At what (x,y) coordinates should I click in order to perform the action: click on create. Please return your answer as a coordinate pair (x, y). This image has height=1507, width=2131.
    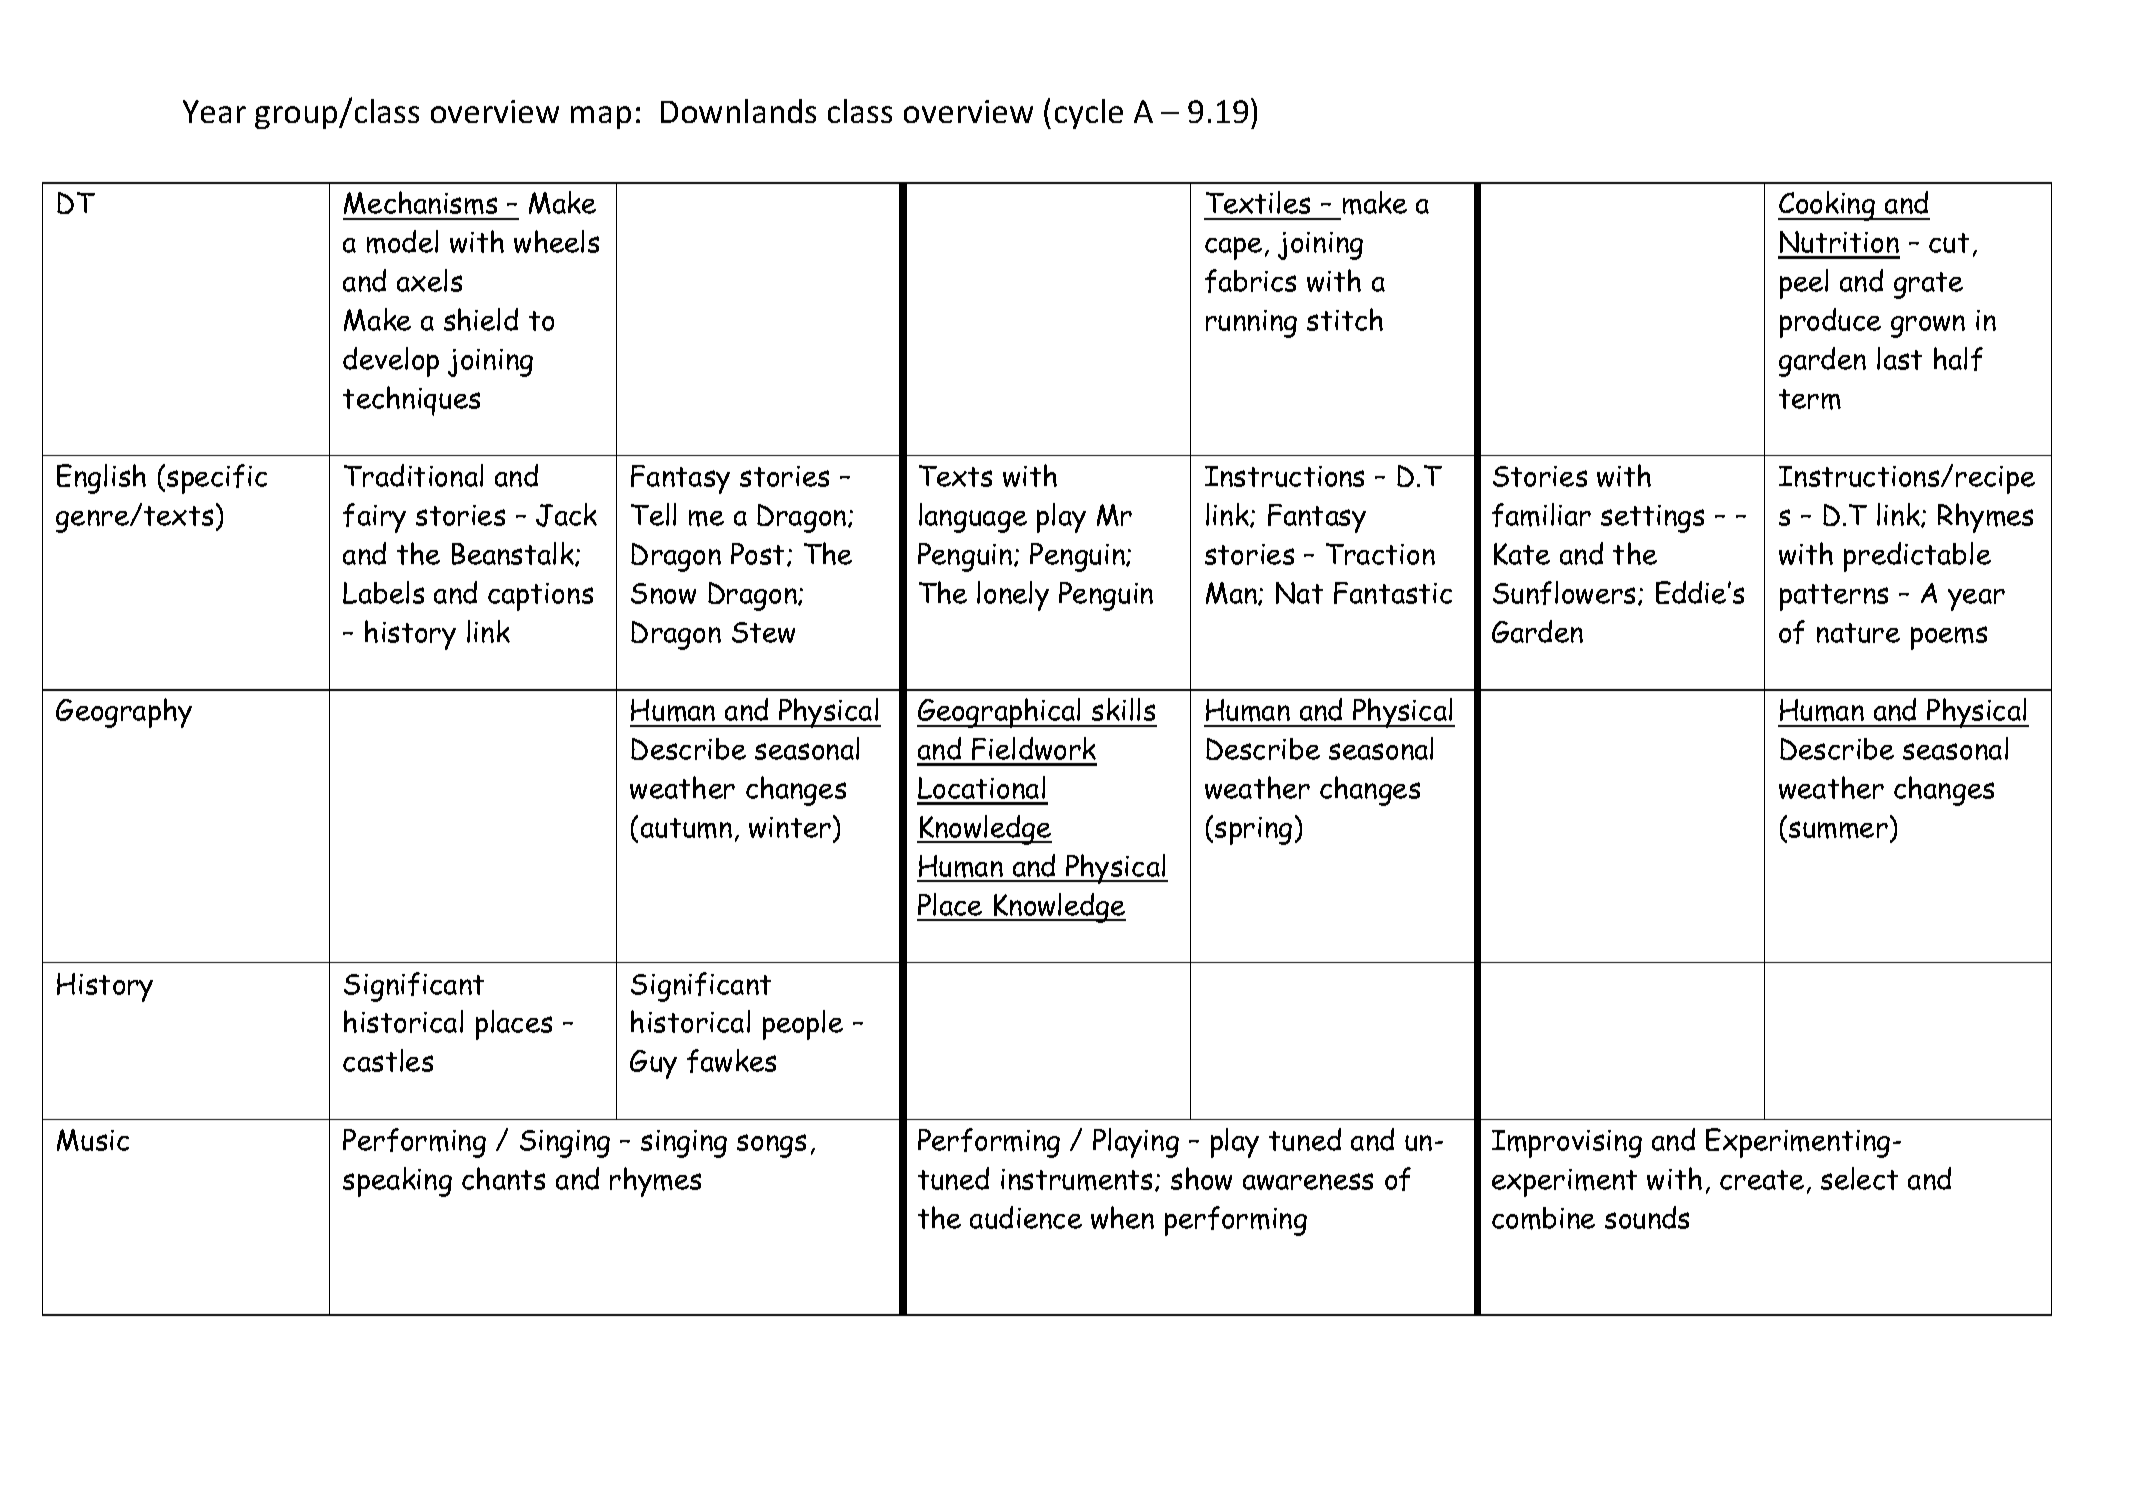
    Looking at the image, I should click on (1762, 1180).
